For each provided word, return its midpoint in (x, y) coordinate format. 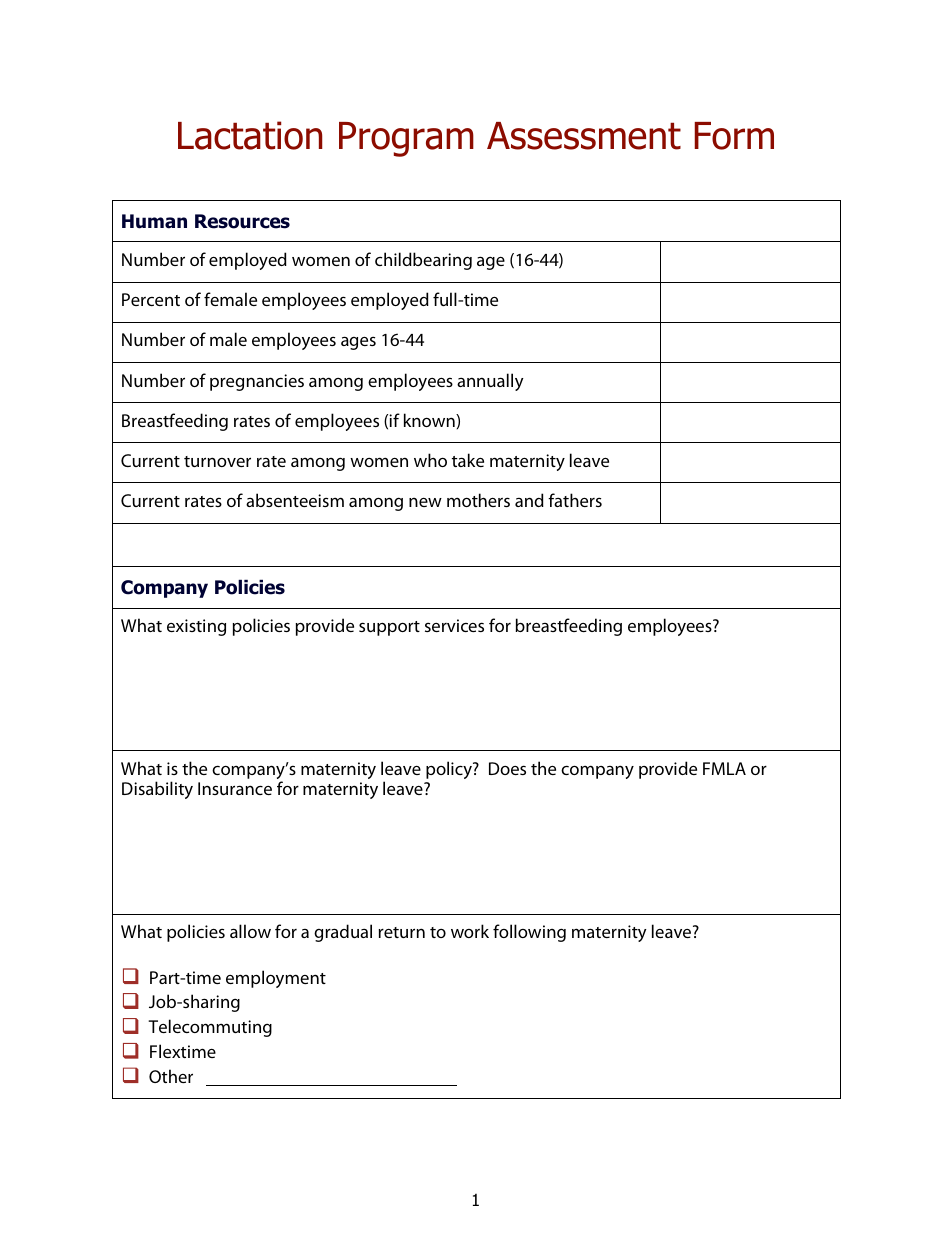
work (470, 931)
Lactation (250, 135)
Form (734, 136)
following (529, 933)
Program (406, 139)
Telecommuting (210, 1028)
